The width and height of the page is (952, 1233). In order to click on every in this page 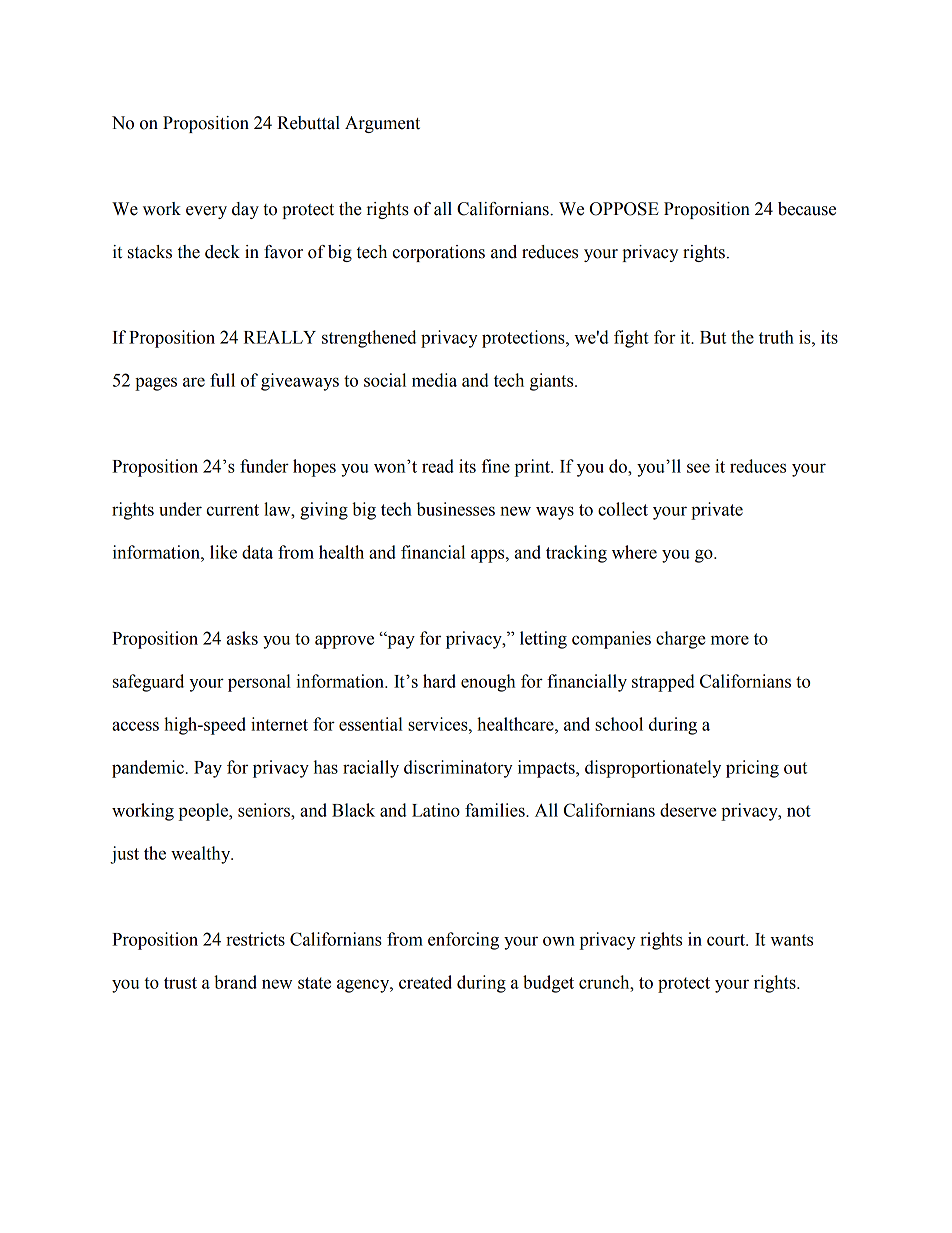, I will do `click(206, 212)`.
